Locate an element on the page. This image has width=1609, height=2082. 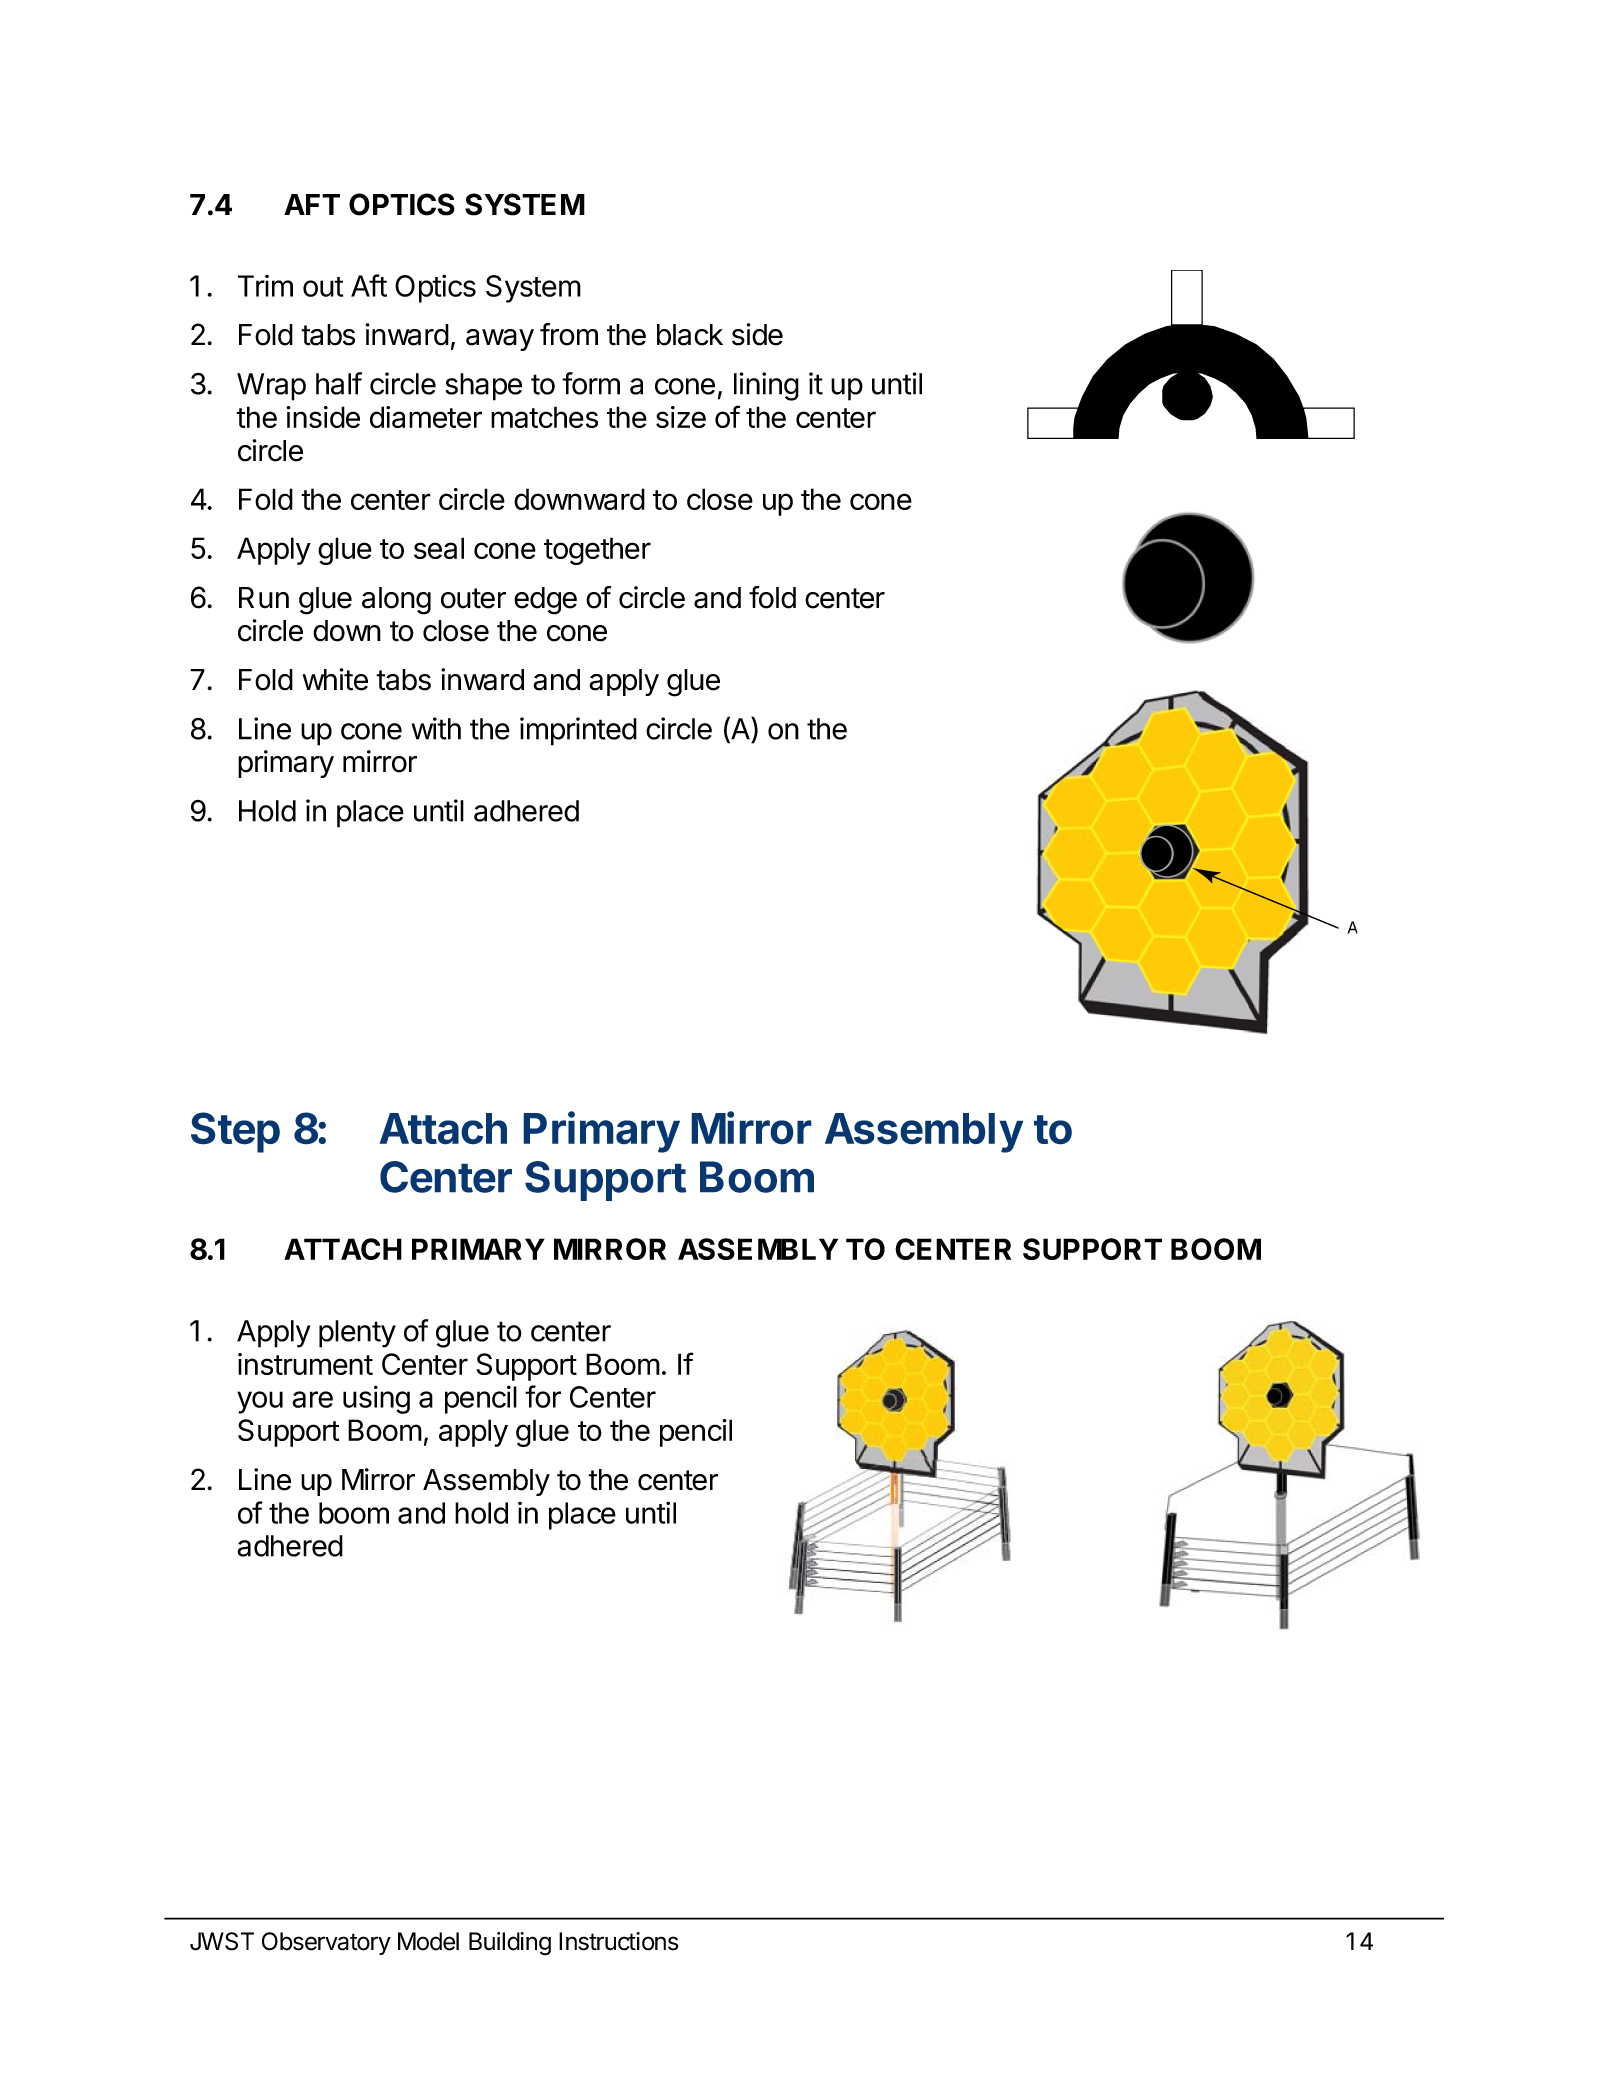
white is located at coordinates (335, 679).
